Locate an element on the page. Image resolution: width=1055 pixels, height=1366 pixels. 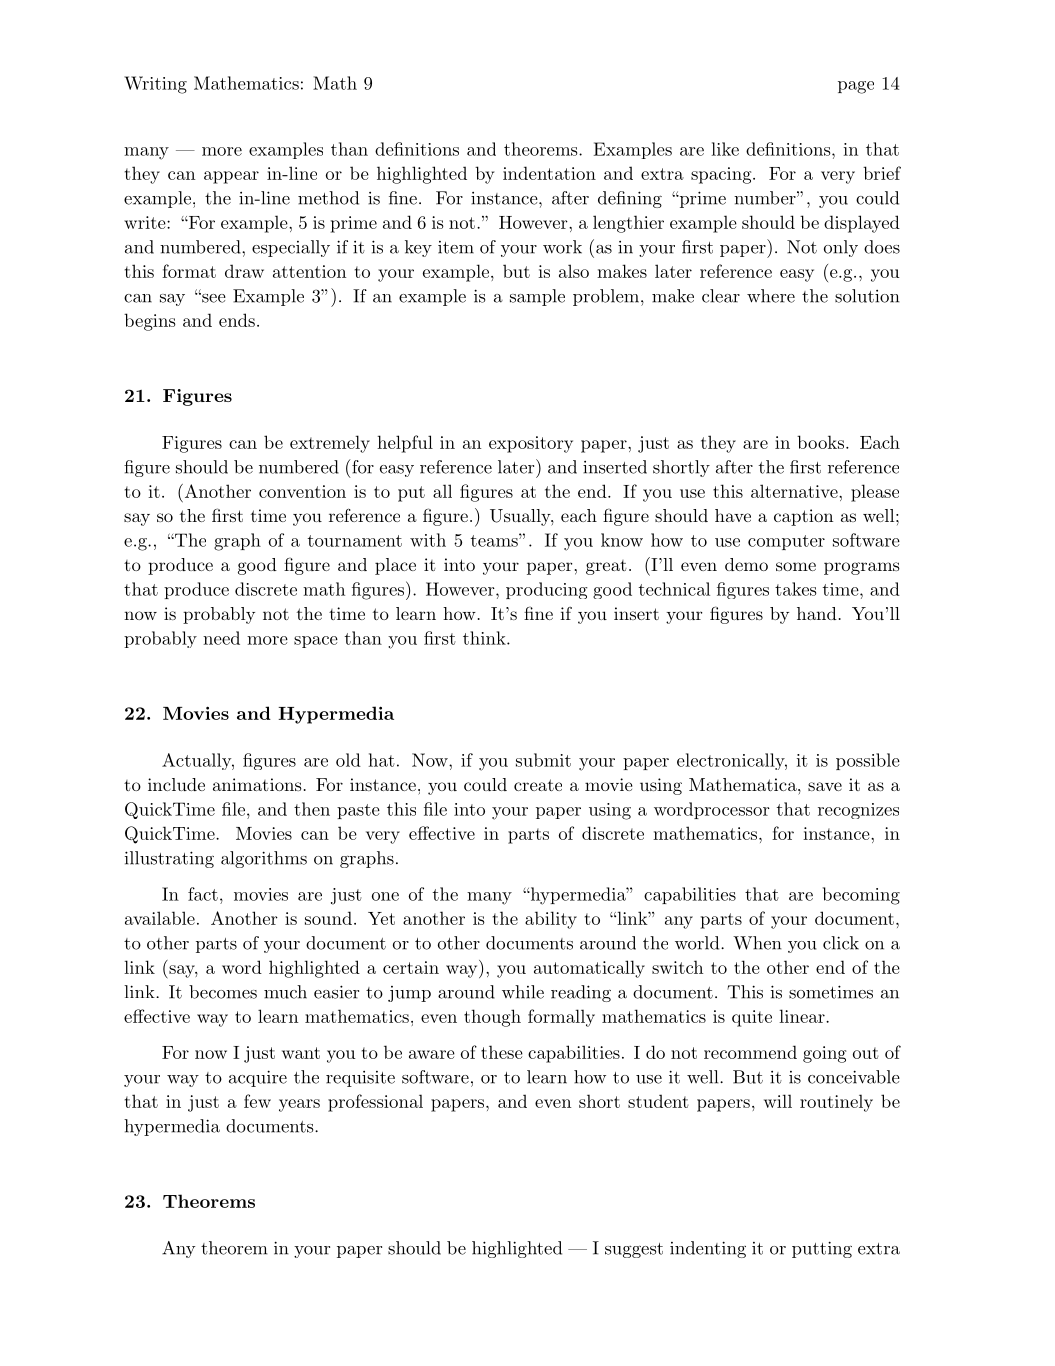
expository is located at coordinates (531, 444).
